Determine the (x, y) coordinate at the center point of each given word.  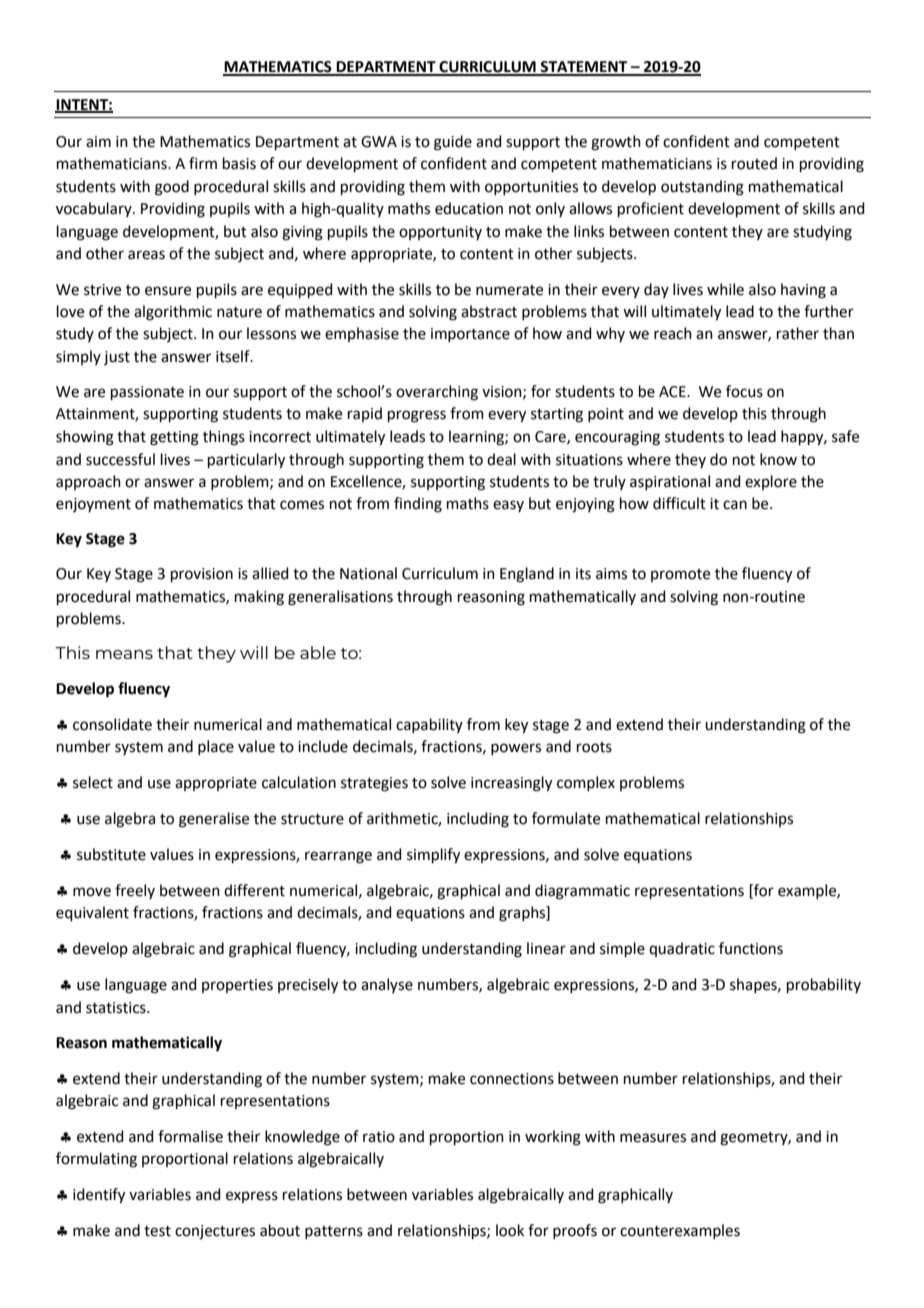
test (157, 1231)
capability (429, 725)
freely (135, 891)
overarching (437, 393)
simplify (433, 856)
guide (453, 143)
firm (203, 163)
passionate (147, 393)
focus (744, 391)
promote (680, 575)
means (124, 654)
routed (754, 163)
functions (751, 948)
